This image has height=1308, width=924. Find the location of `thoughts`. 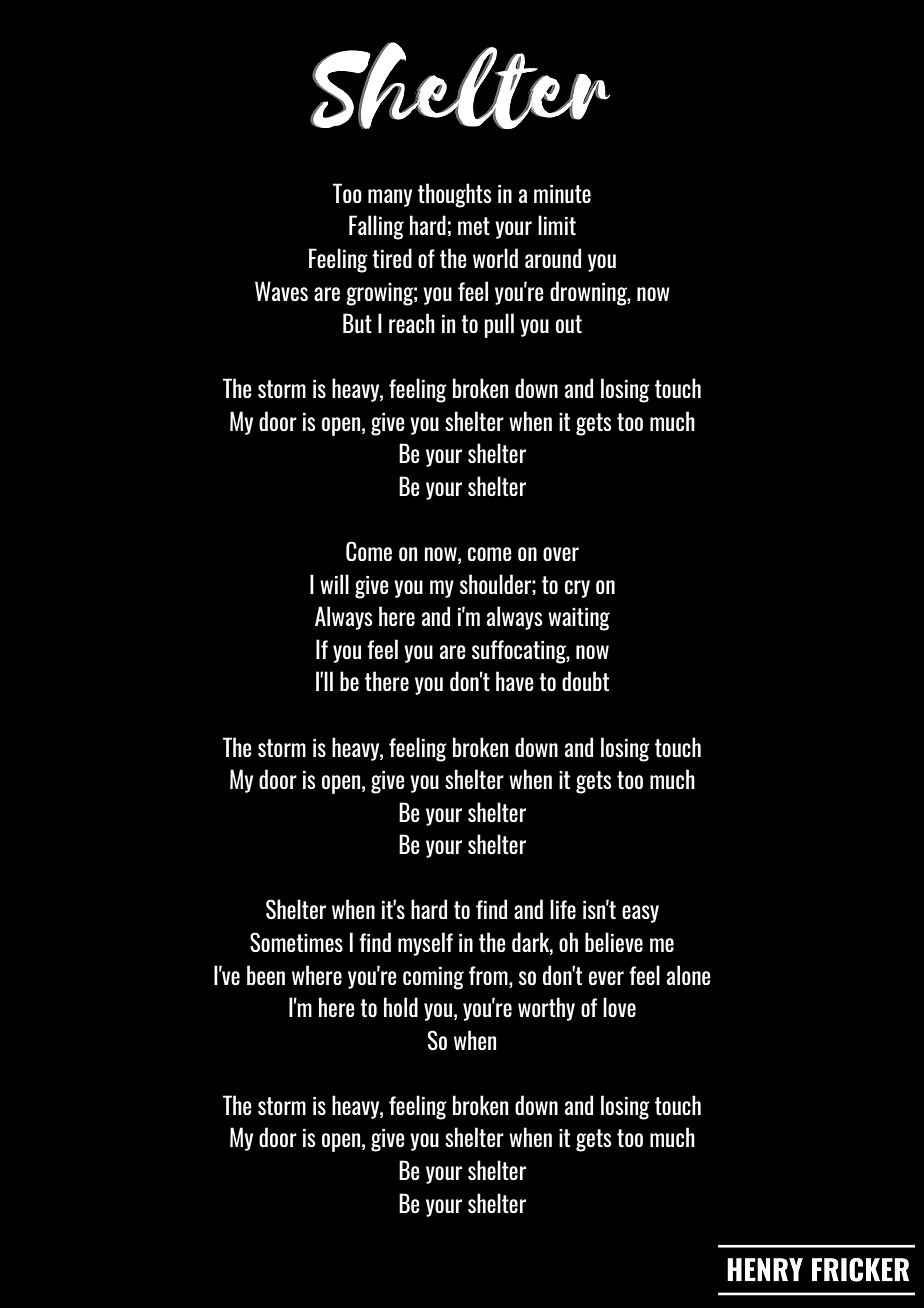

thoughts is located at coordinates (455, 195).
